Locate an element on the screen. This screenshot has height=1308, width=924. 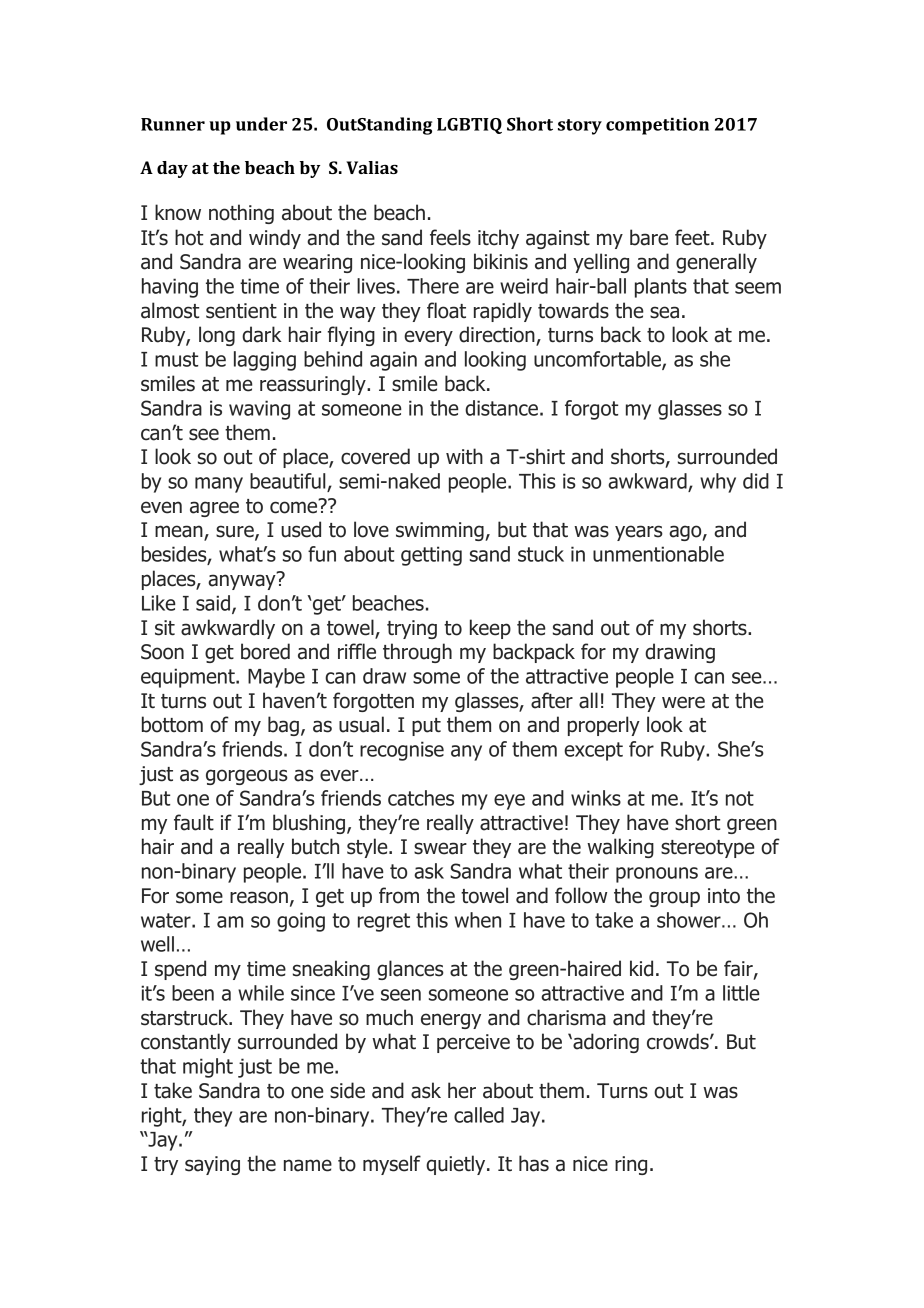
waving is located at coordinates (259, 410).
